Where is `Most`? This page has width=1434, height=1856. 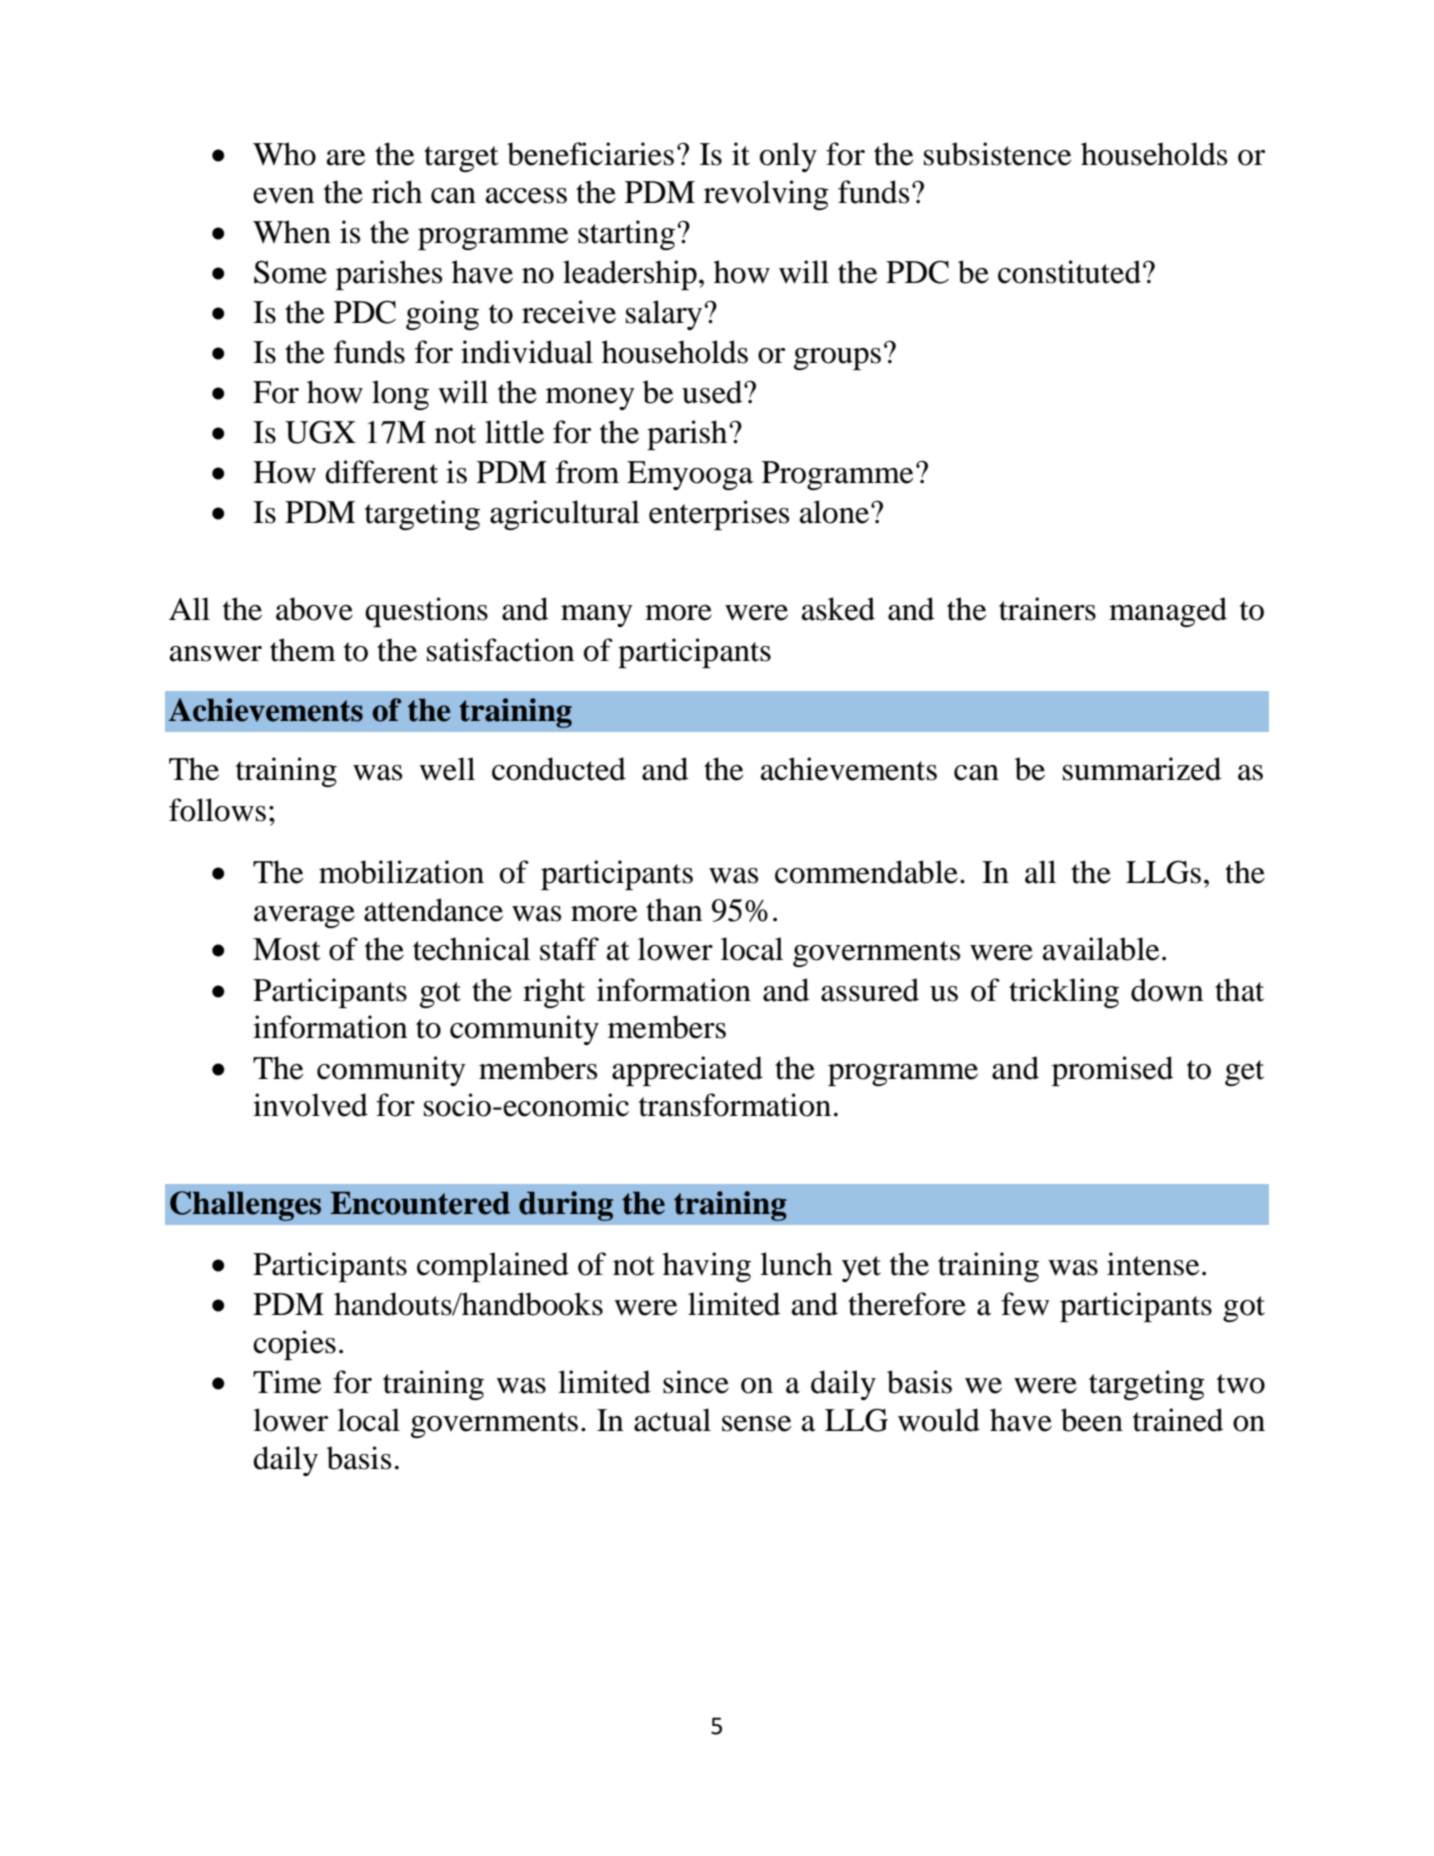
Most is located at coordinates (286, 949).
